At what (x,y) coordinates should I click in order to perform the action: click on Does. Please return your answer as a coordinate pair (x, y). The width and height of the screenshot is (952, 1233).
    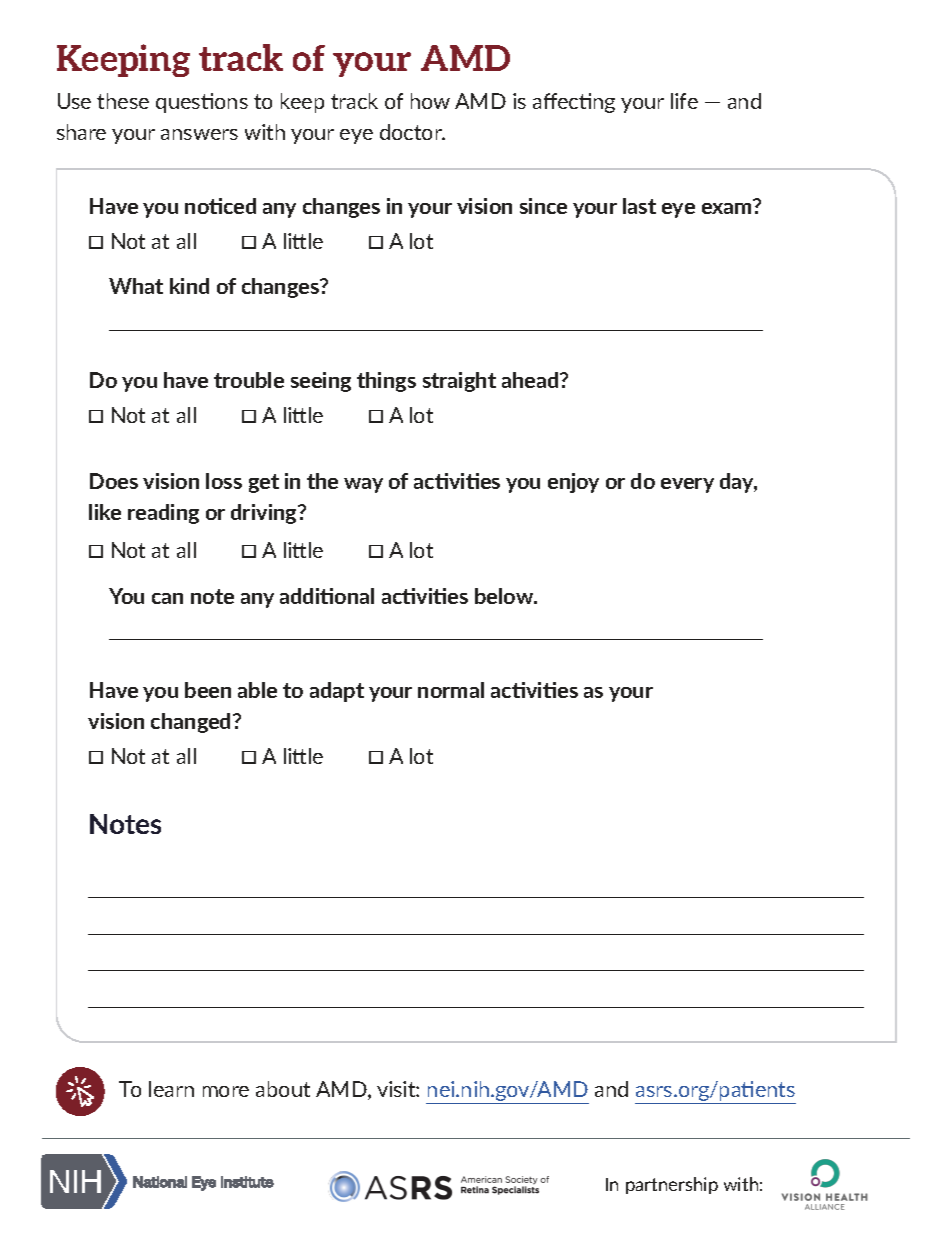
    Looking at the image, I should click on (114, 481).
